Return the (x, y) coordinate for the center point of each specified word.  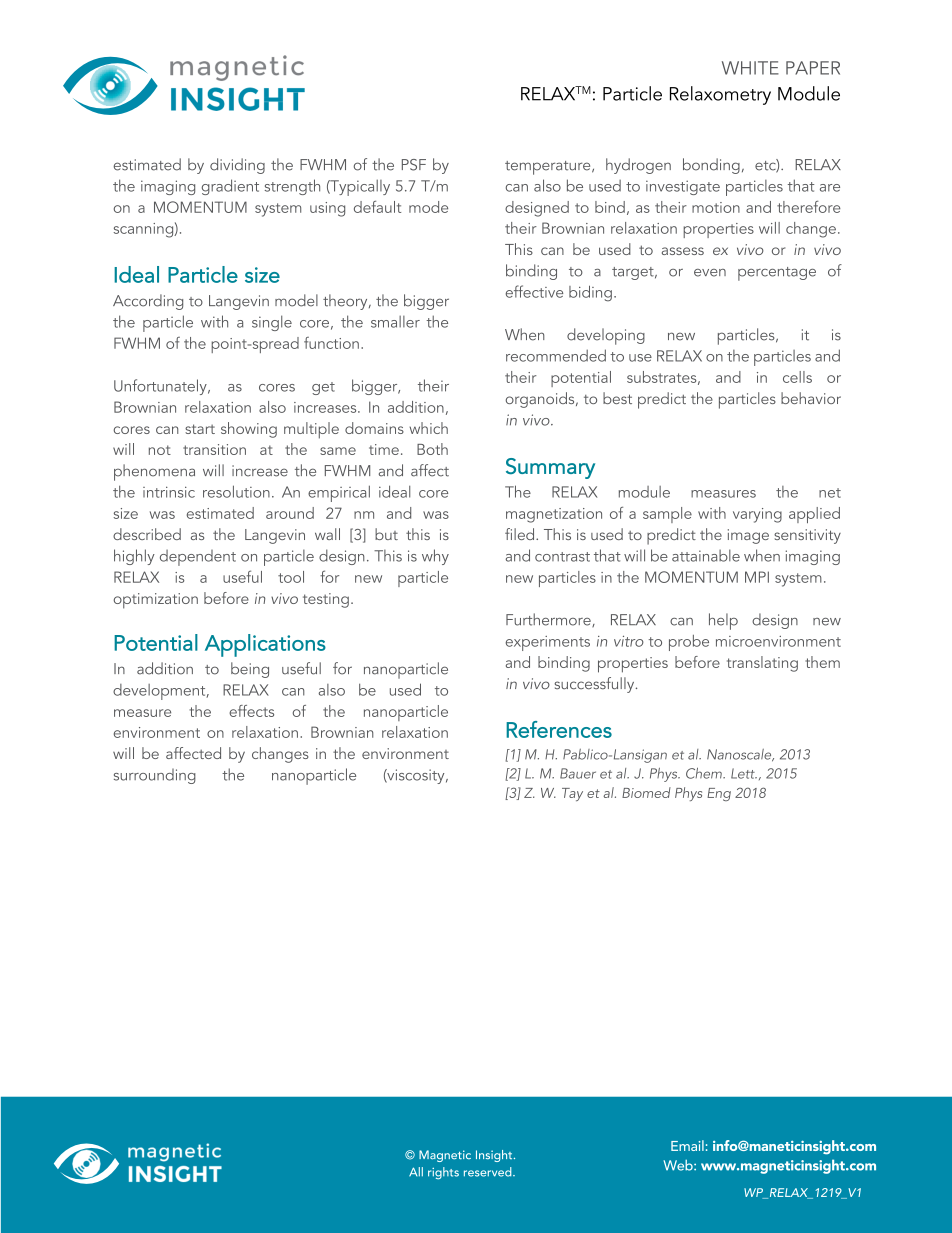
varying (757, 515)
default (377, 207)
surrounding (155, 776)
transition (214, 449)
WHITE (750, 68)
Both (432, 449)
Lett (744, 773)
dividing (237, 166)
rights (443, 1173)
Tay (572, 794)
